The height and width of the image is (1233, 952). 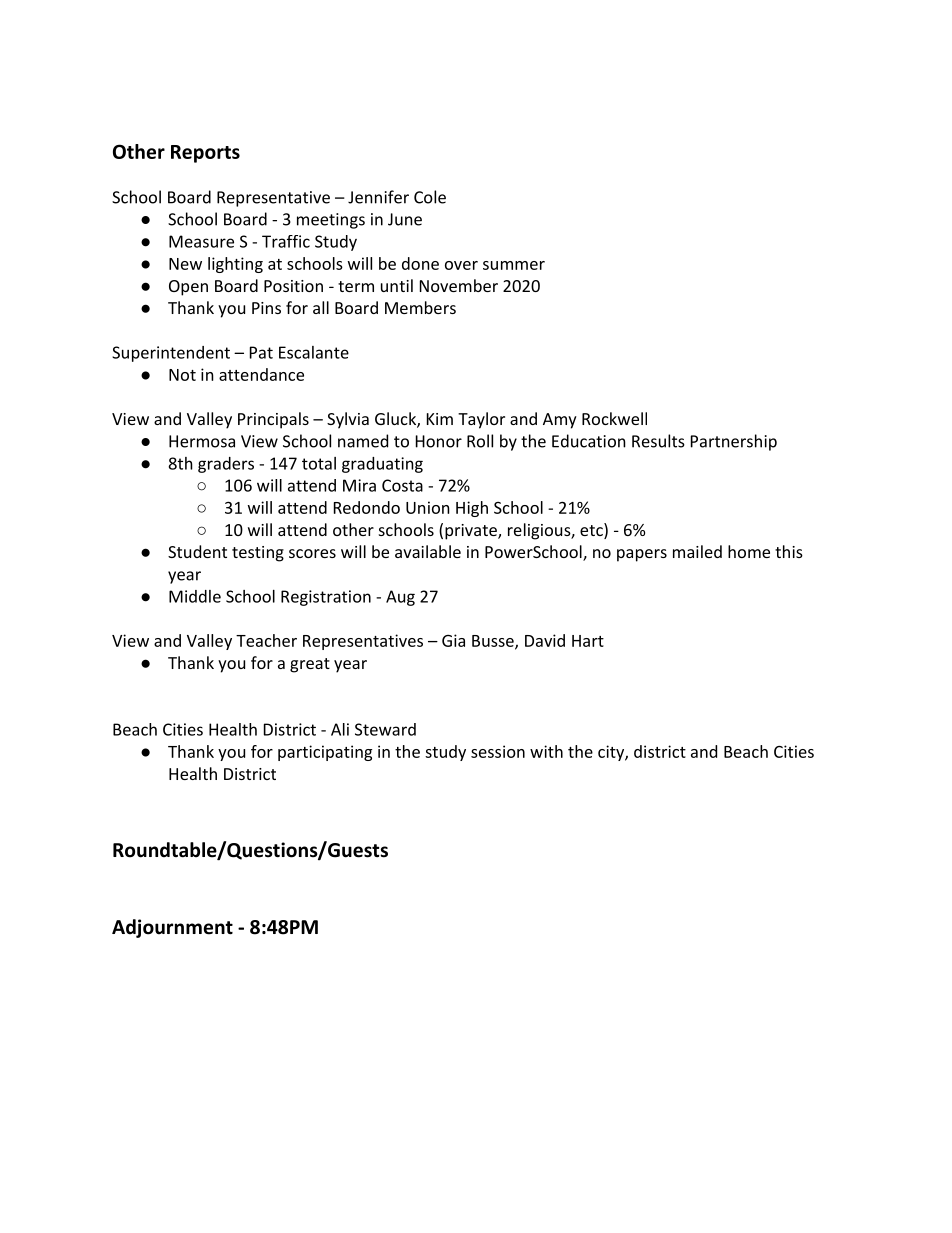 I want to click on Adjournment, so click(x=172, y=928).
